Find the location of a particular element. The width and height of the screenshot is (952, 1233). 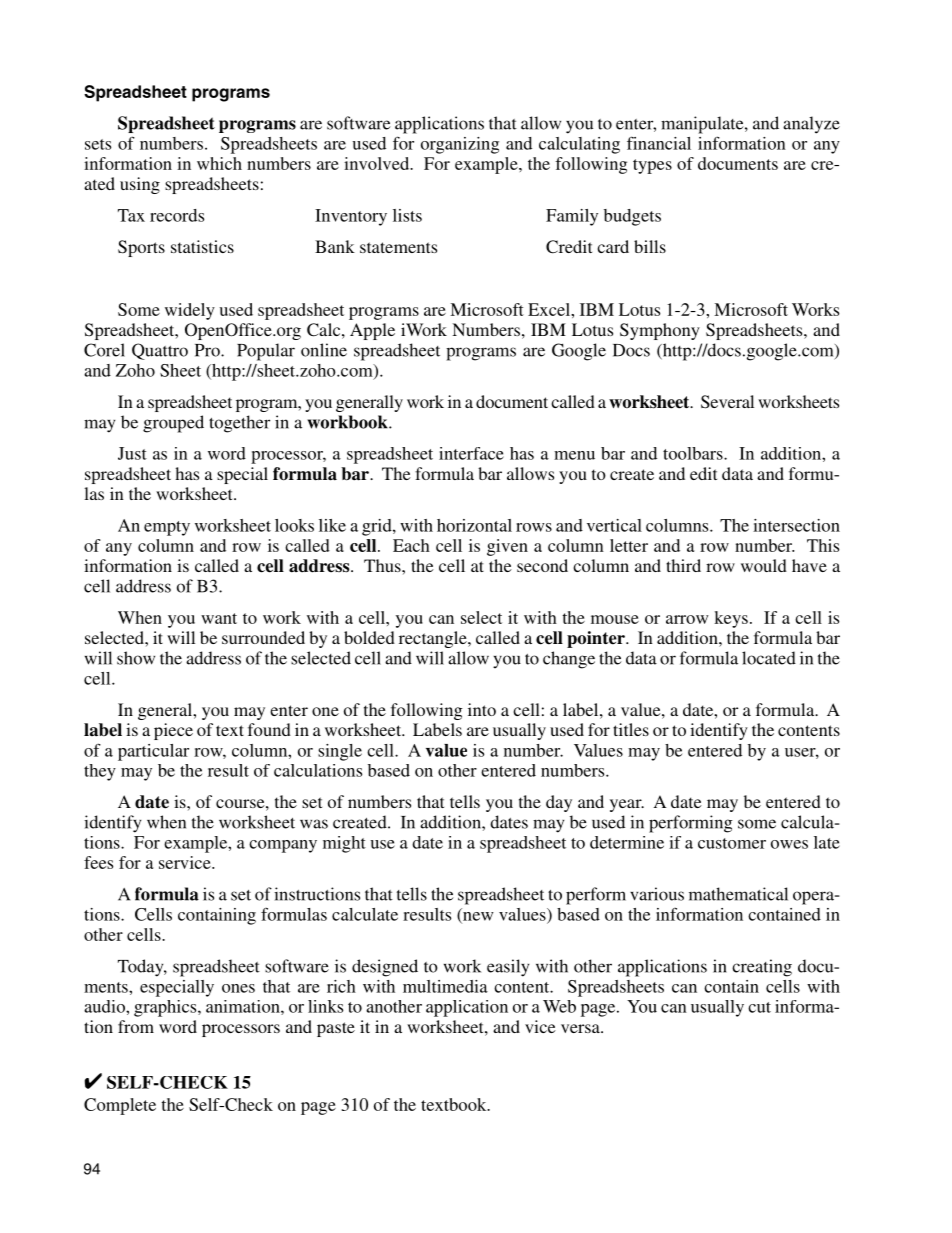

cut is located at coordinates (759, 1007).
